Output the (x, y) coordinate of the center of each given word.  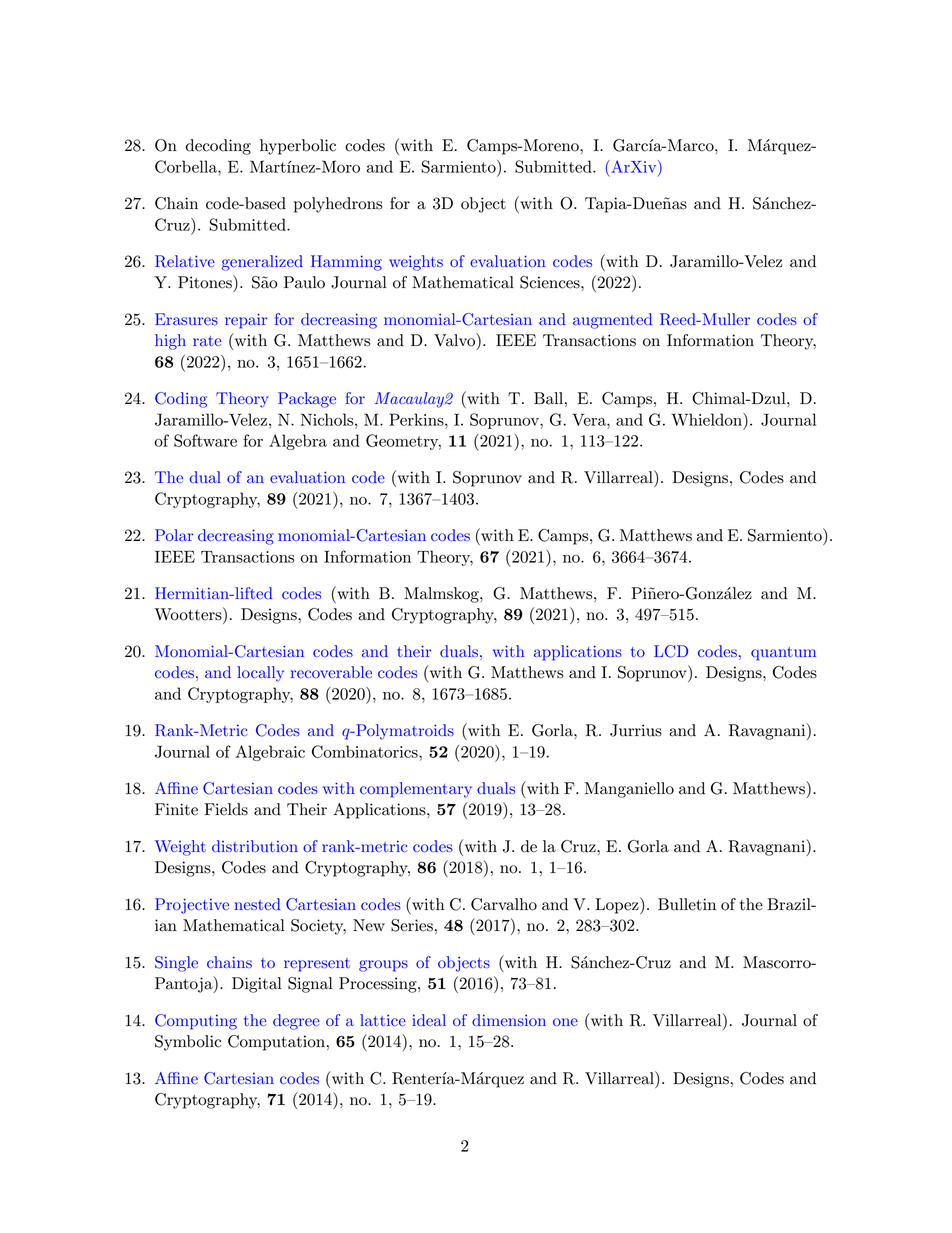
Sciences (551, 282)
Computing (196, 1022)
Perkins (417, 419)
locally (260, 674)
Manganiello (629, 790)
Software (205, 440)
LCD (671, 651)
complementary (416, 790)
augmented (612, 321)
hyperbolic (298, 147)
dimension (509, 1020)
